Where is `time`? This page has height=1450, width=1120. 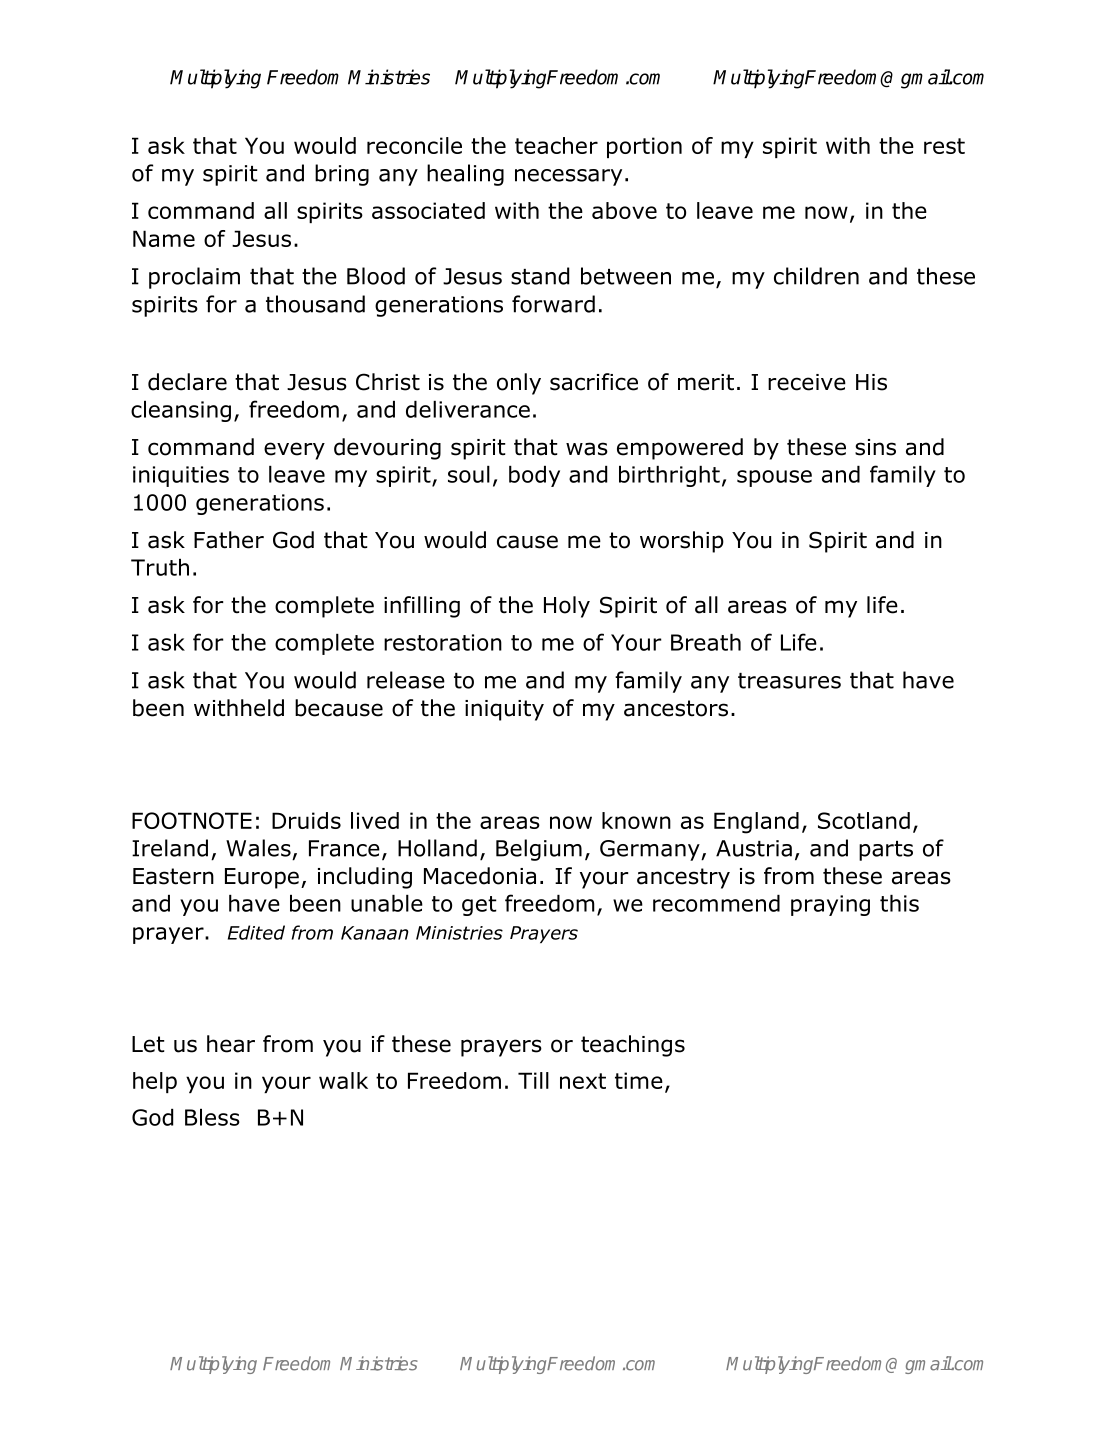 time is located at coordinates (639, 1080).
